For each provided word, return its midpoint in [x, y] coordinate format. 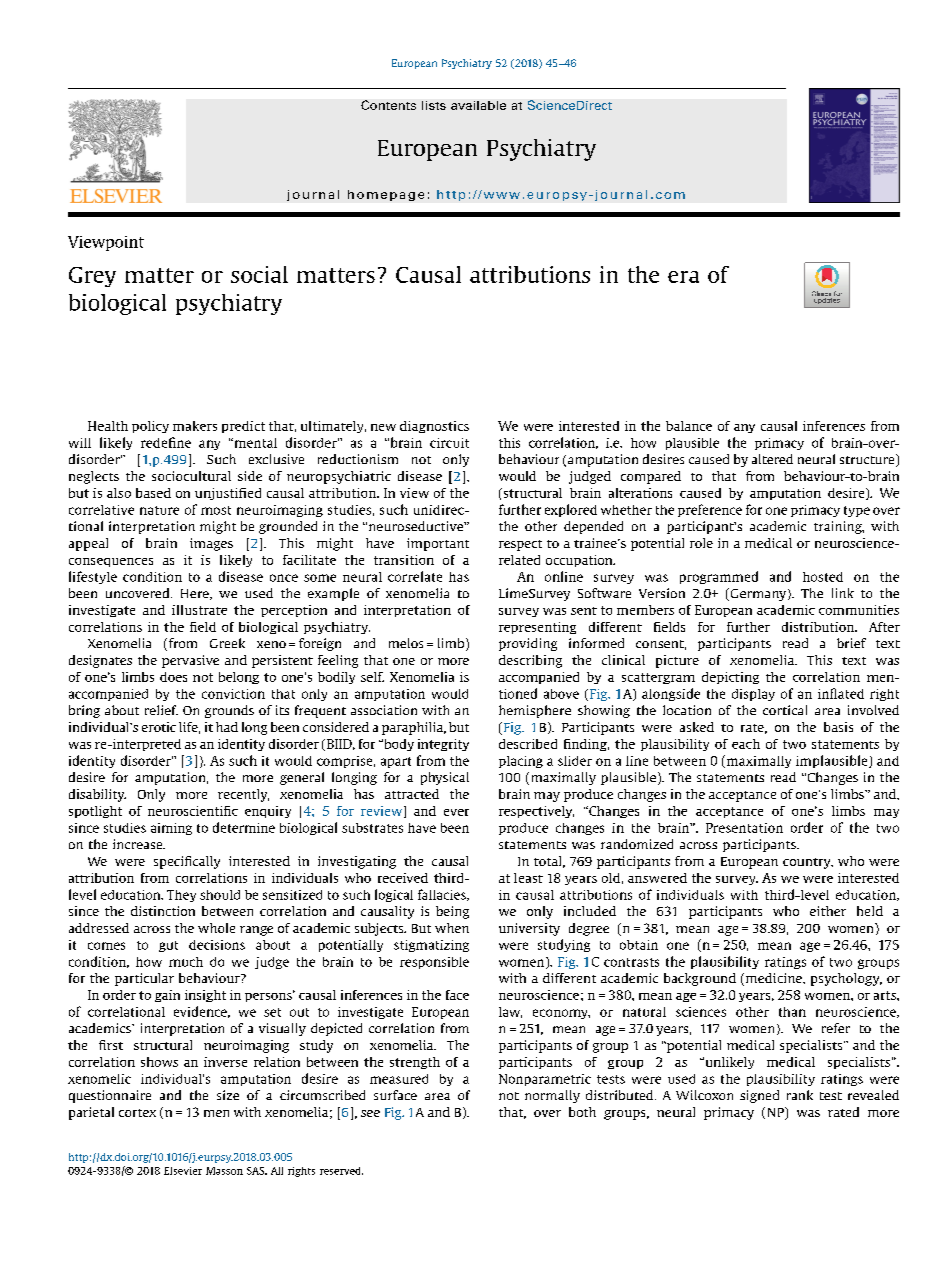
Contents [388, 105]
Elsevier [183, 1171]
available [478, 105]
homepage [386, 195]
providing [528, 644]
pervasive [190, 661]
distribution [819, 627]
